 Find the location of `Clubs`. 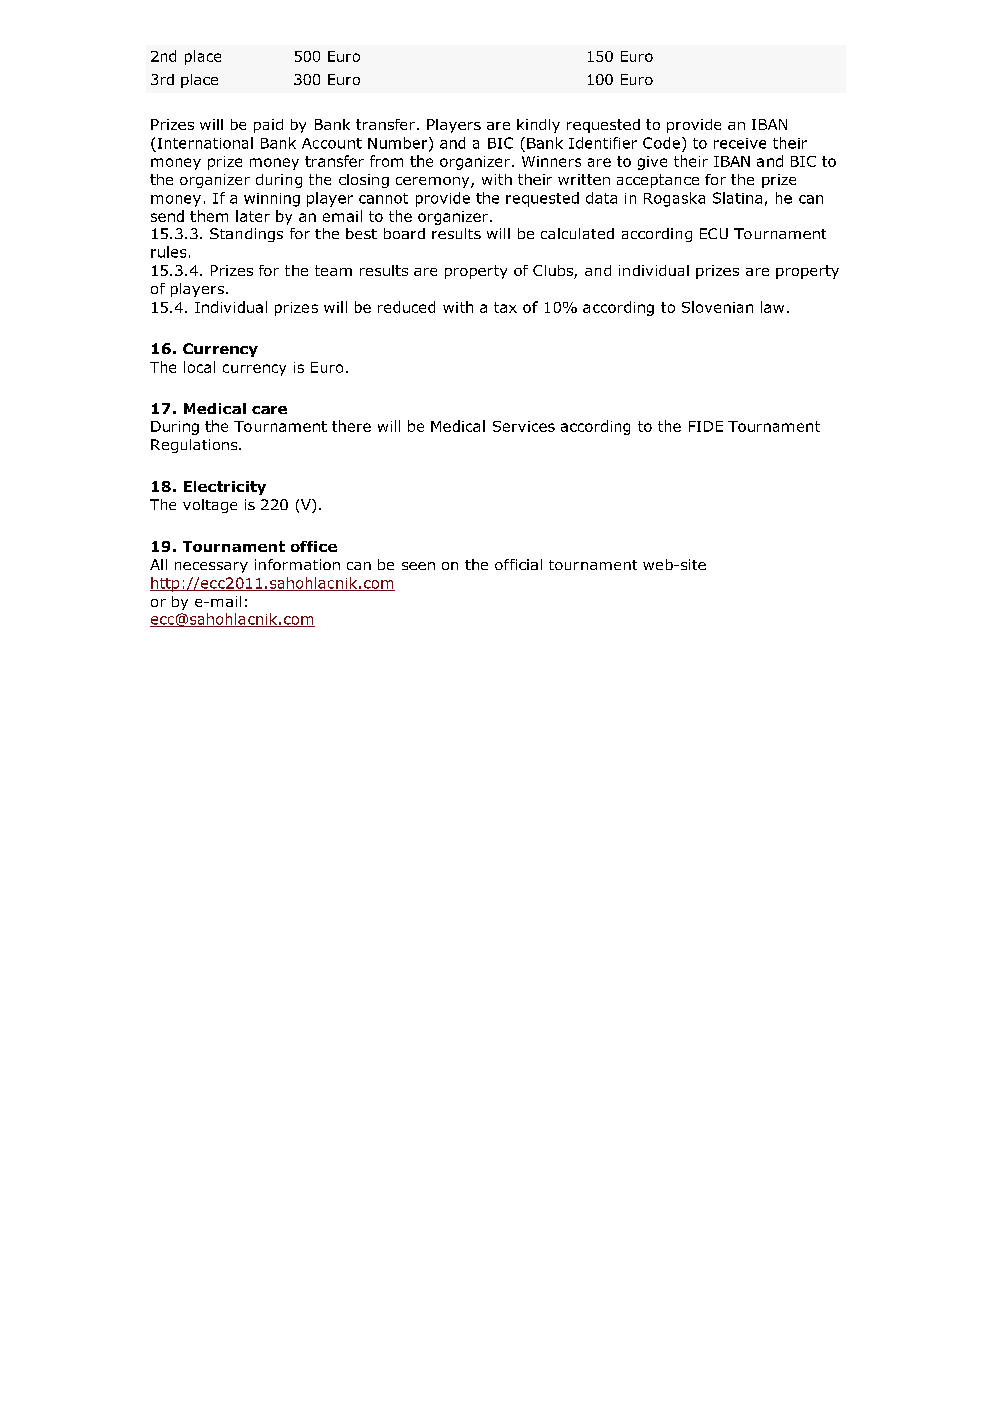

Clubs is located at coordinates (554, 272).
